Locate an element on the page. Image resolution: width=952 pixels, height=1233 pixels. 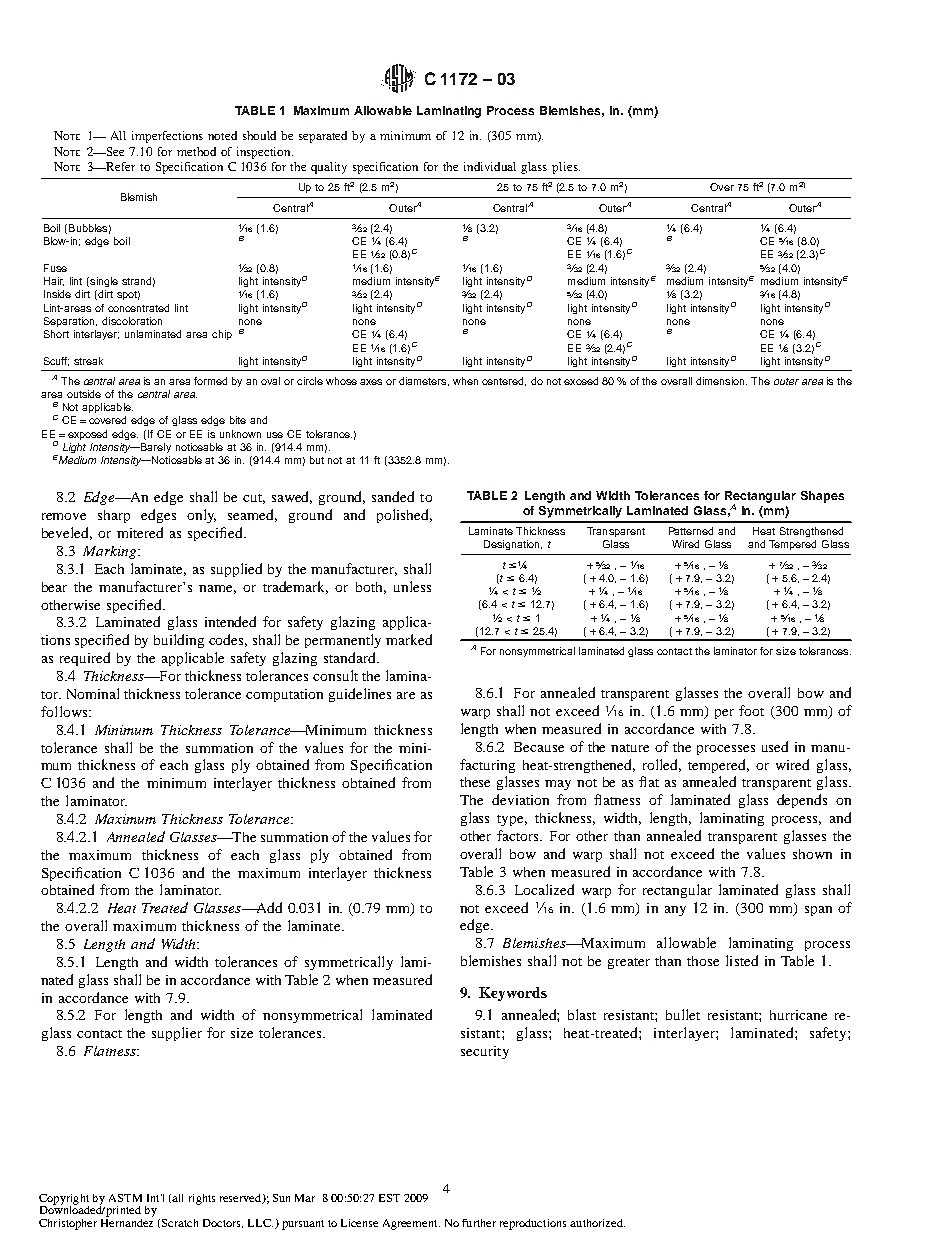
supplier is located at coordinates (177, 1034).
